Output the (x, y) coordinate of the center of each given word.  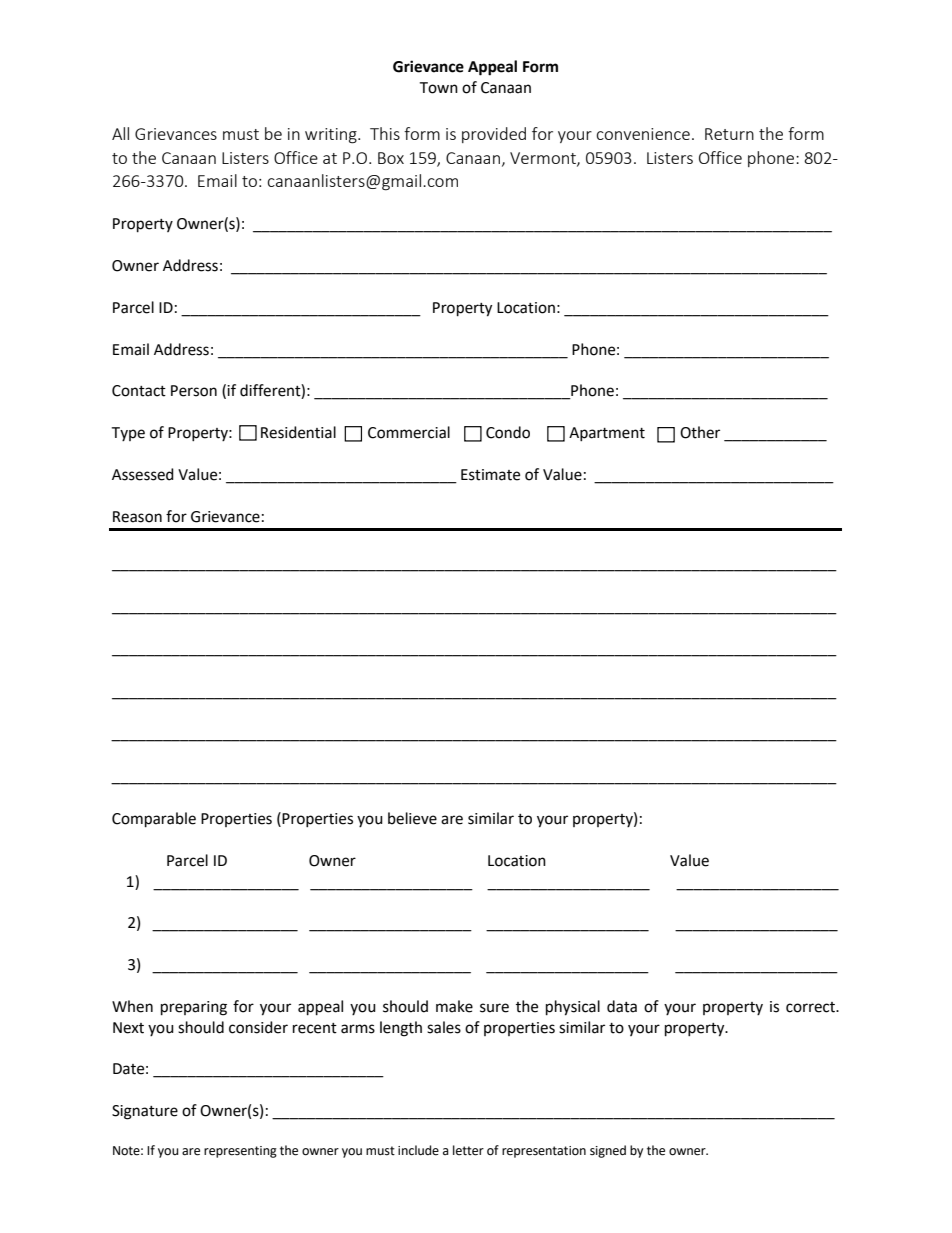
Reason (137, 517)
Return (729, 134)
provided (494, 135)
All (120, 133)
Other (700, 432)
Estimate (490, 475)
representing (240, 1152)
